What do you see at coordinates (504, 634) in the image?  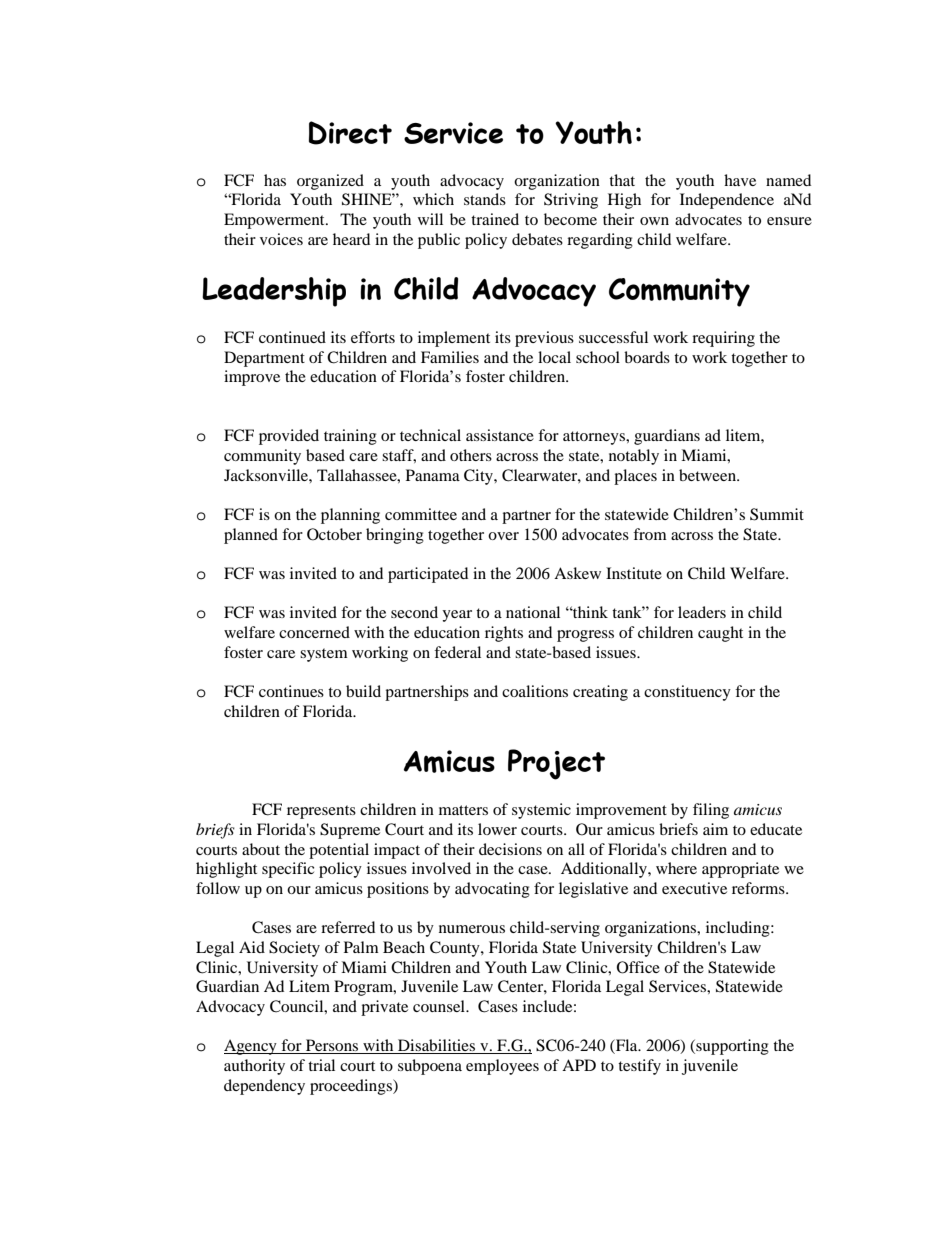 I see `rights` at bounding box center [504, 634].
